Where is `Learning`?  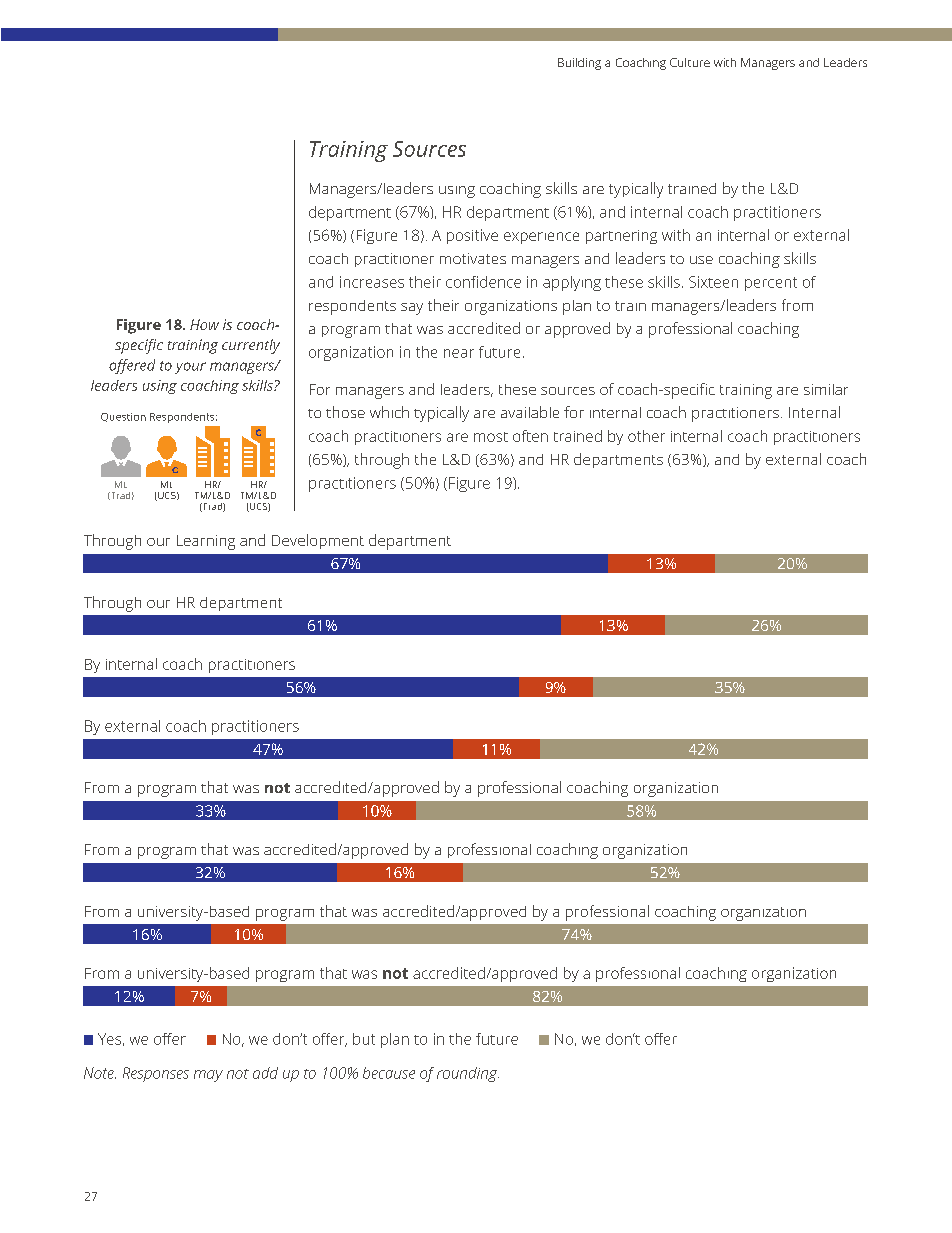
Learning is located at coordinates (206, 542).
